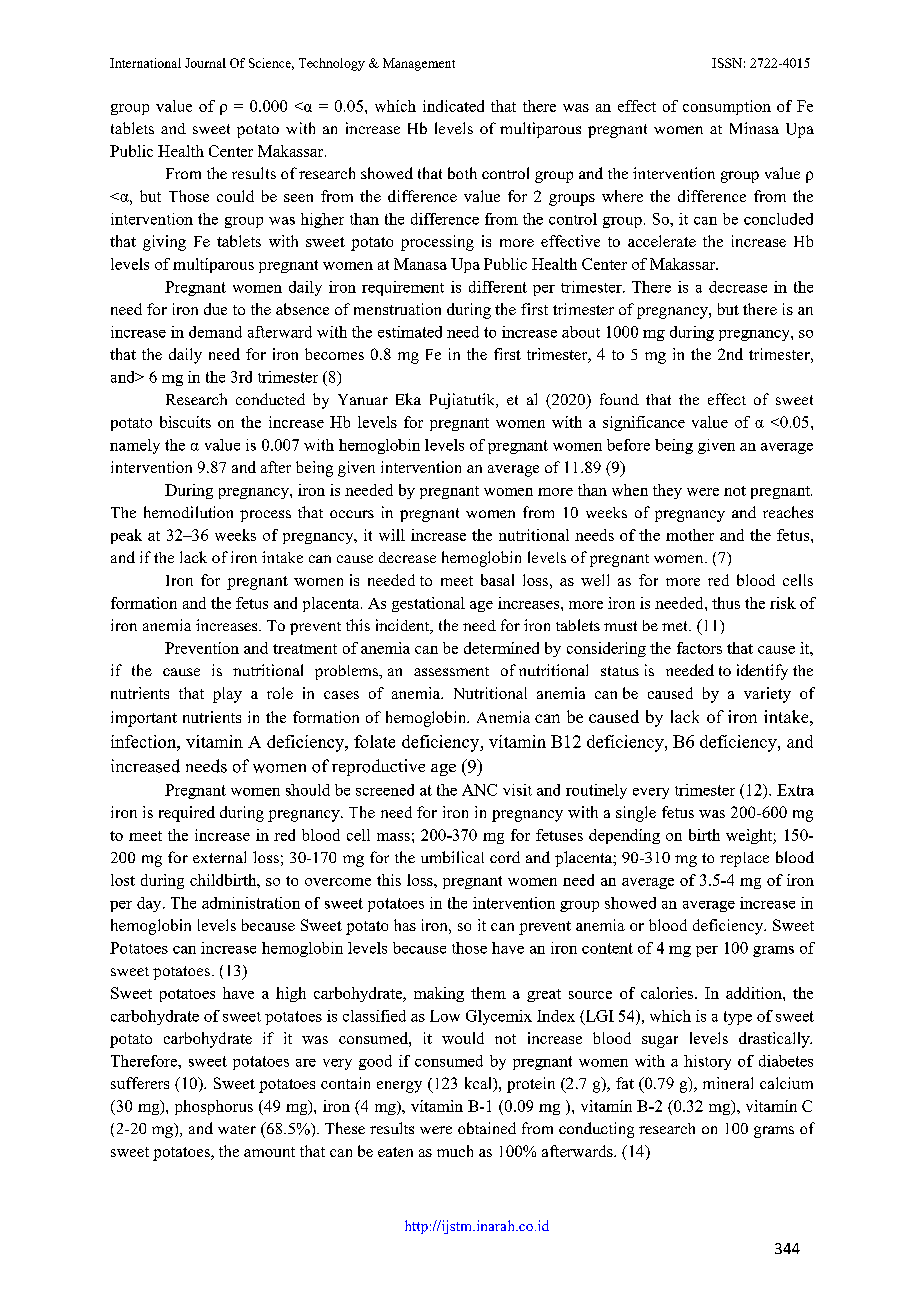  Describe the element at coordinates (187, 814) in the document. I see `required` at that location.
